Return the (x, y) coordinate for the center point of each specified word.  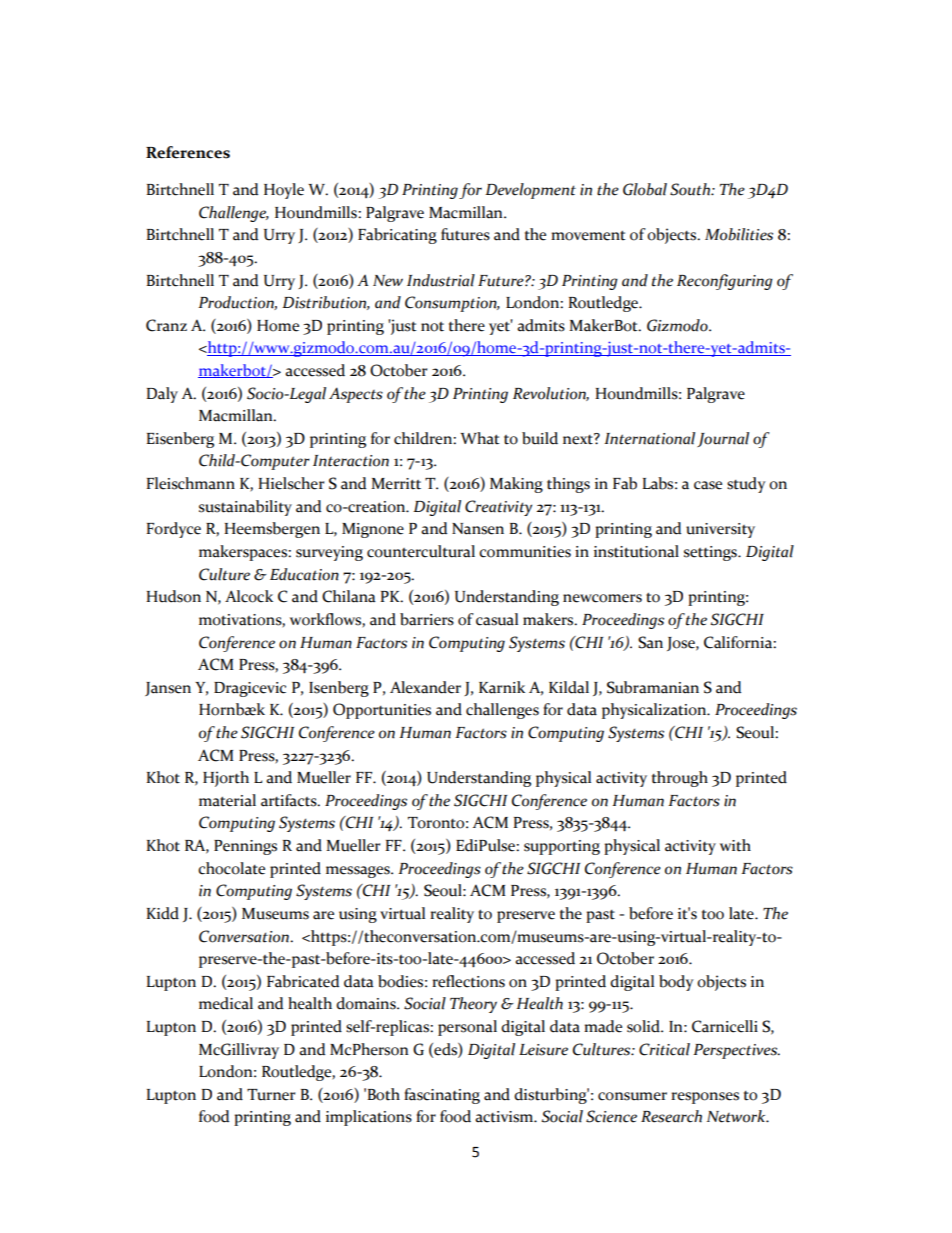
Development (530, 191)
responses (705, 1098)
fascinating (442, 1096)
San (650, 642)
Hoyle (284, 191)
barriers (427, 619)
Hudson (173, 596)
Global (645, 189)
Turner (271, 1095)
